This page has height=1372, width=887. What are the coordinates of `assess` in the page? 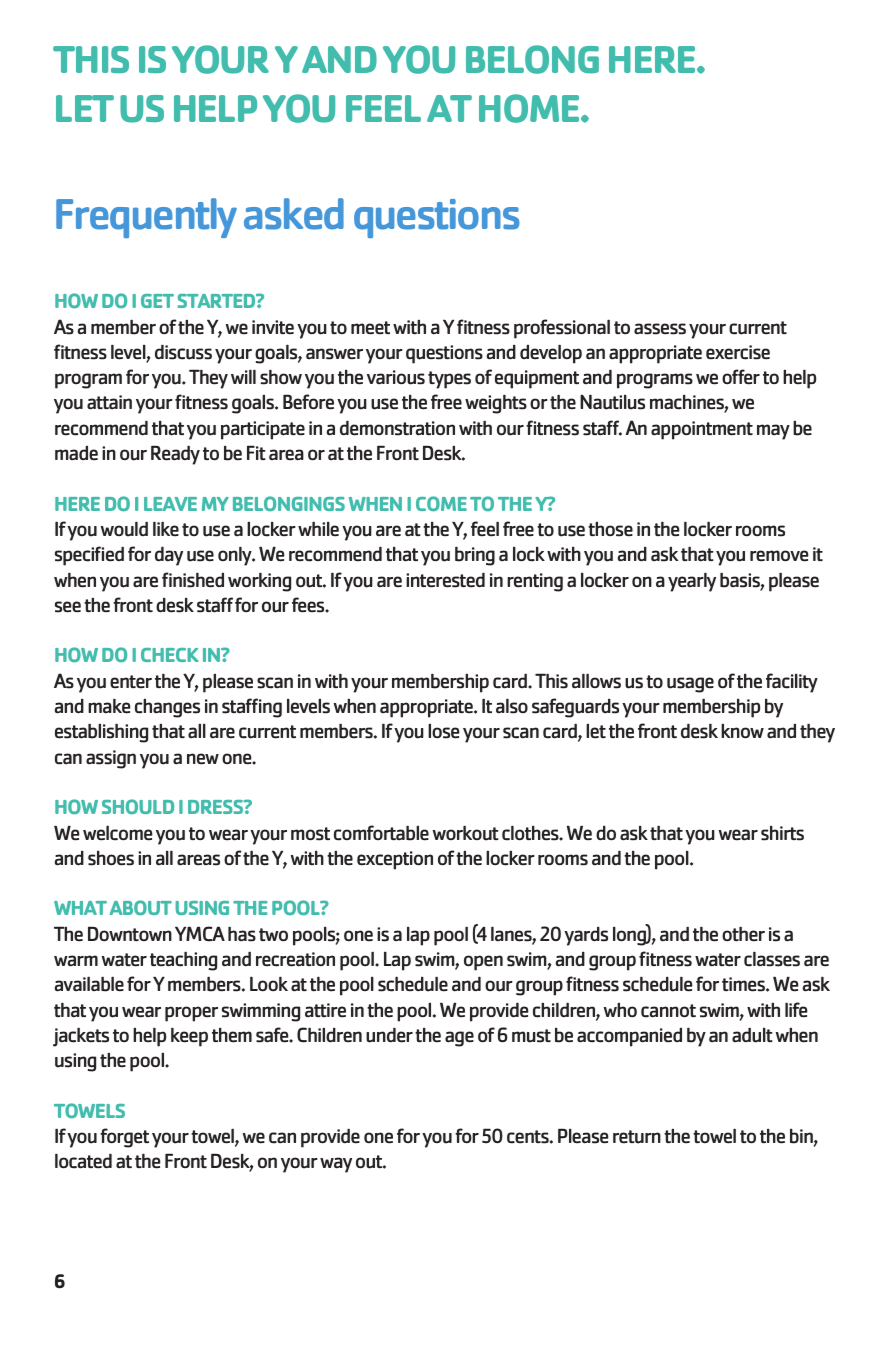 It's located at (660, 329).
